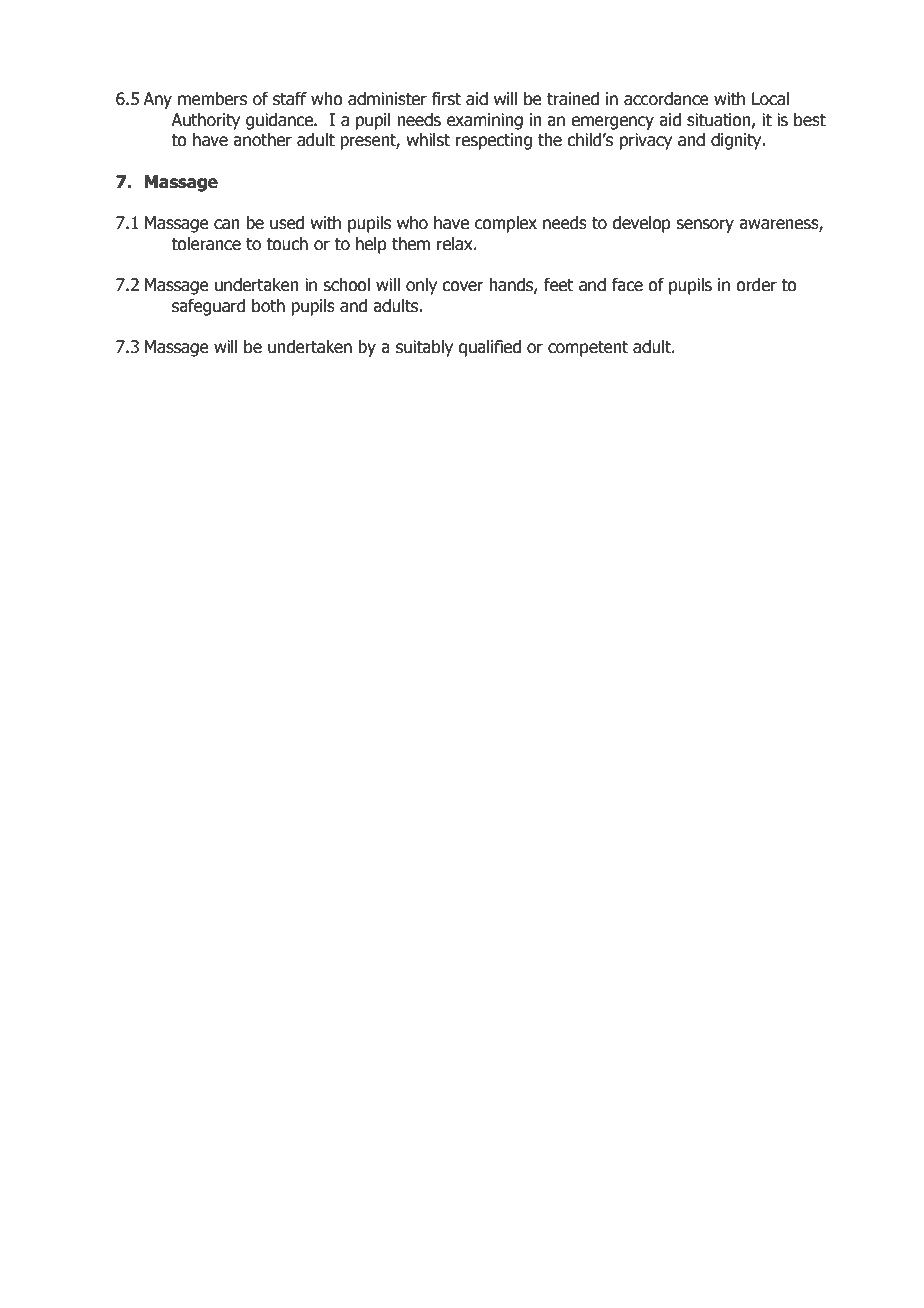  What do you see at coordinates (268, 306) in the document?
I see `both` at bounding box center [268, 306].
